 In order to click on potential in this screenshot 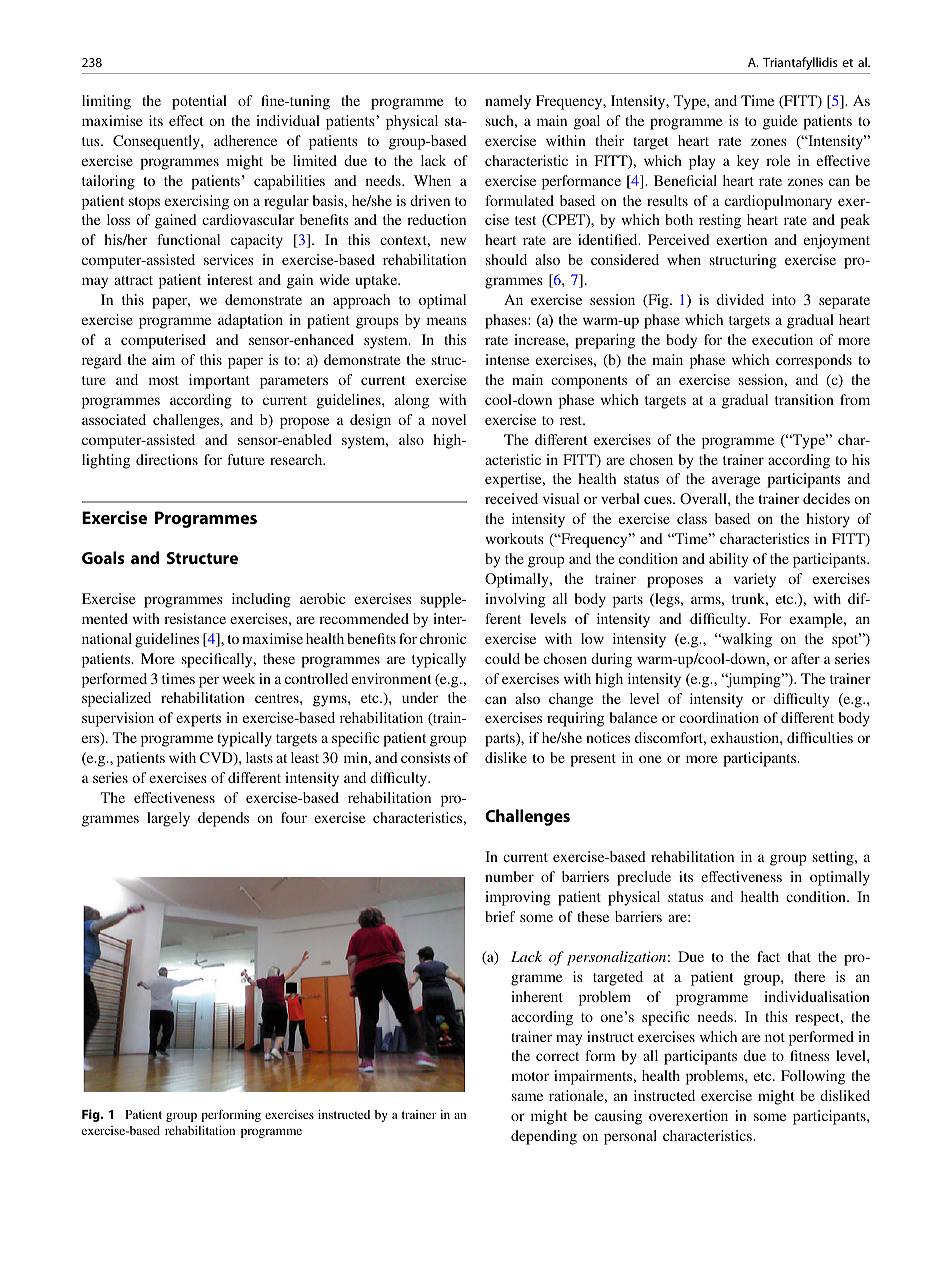, I will do `click(199, 102)`.
